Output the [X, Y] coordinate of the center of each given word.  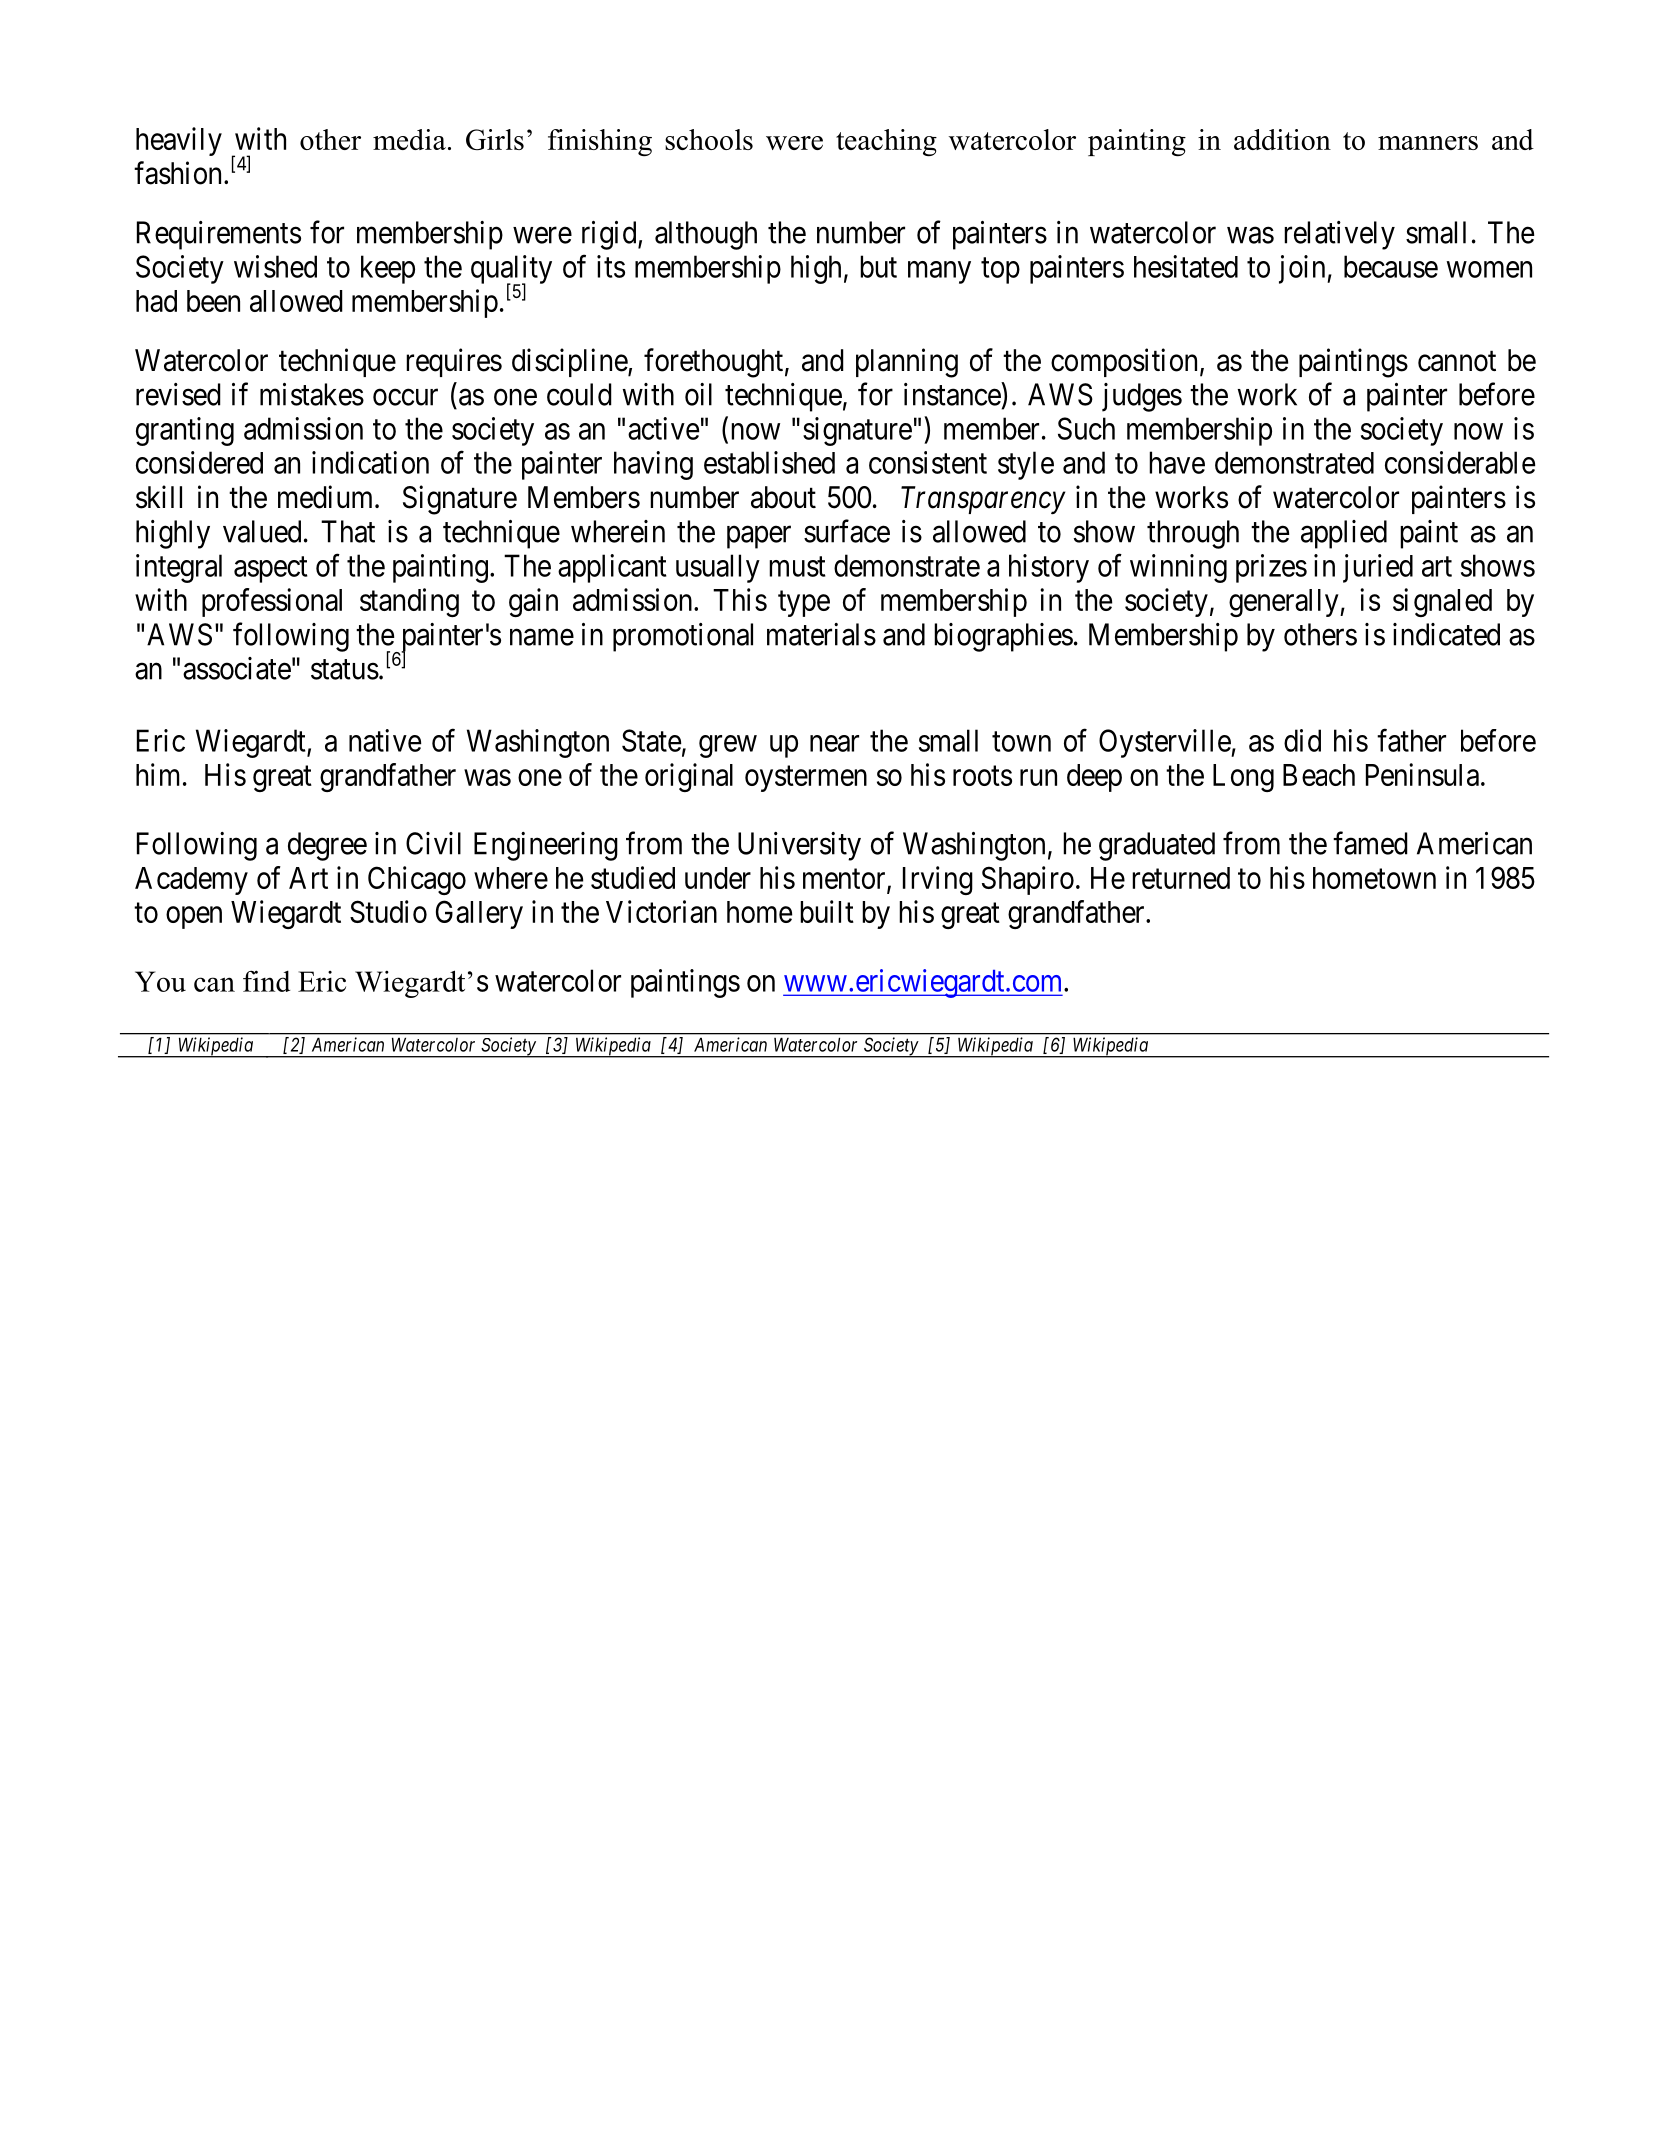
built [827, 911]
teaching [886, 142]
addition [1282, 139]
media [409, 139]
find [266, 981]
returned [1181, 878]
